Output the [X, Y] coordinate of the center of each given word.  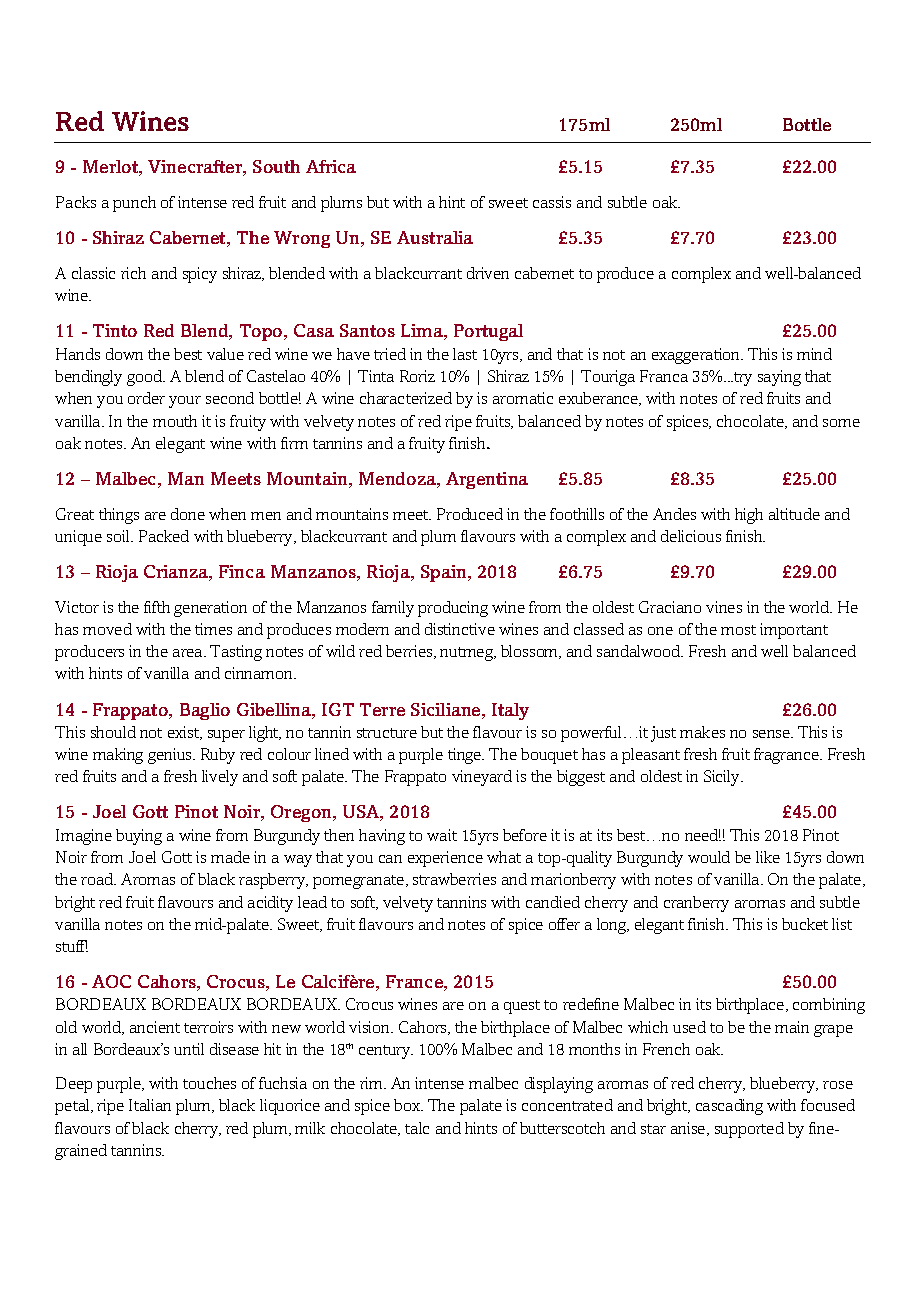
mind [814, 354]
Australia [435, 237]
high [749, 516]
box [408, 1105]
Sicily [723, 778]
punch [134, 204]
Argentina [487, 480]
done [188, 514]
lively [220, 778]
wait [442, 835]
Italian [150, 1105]
